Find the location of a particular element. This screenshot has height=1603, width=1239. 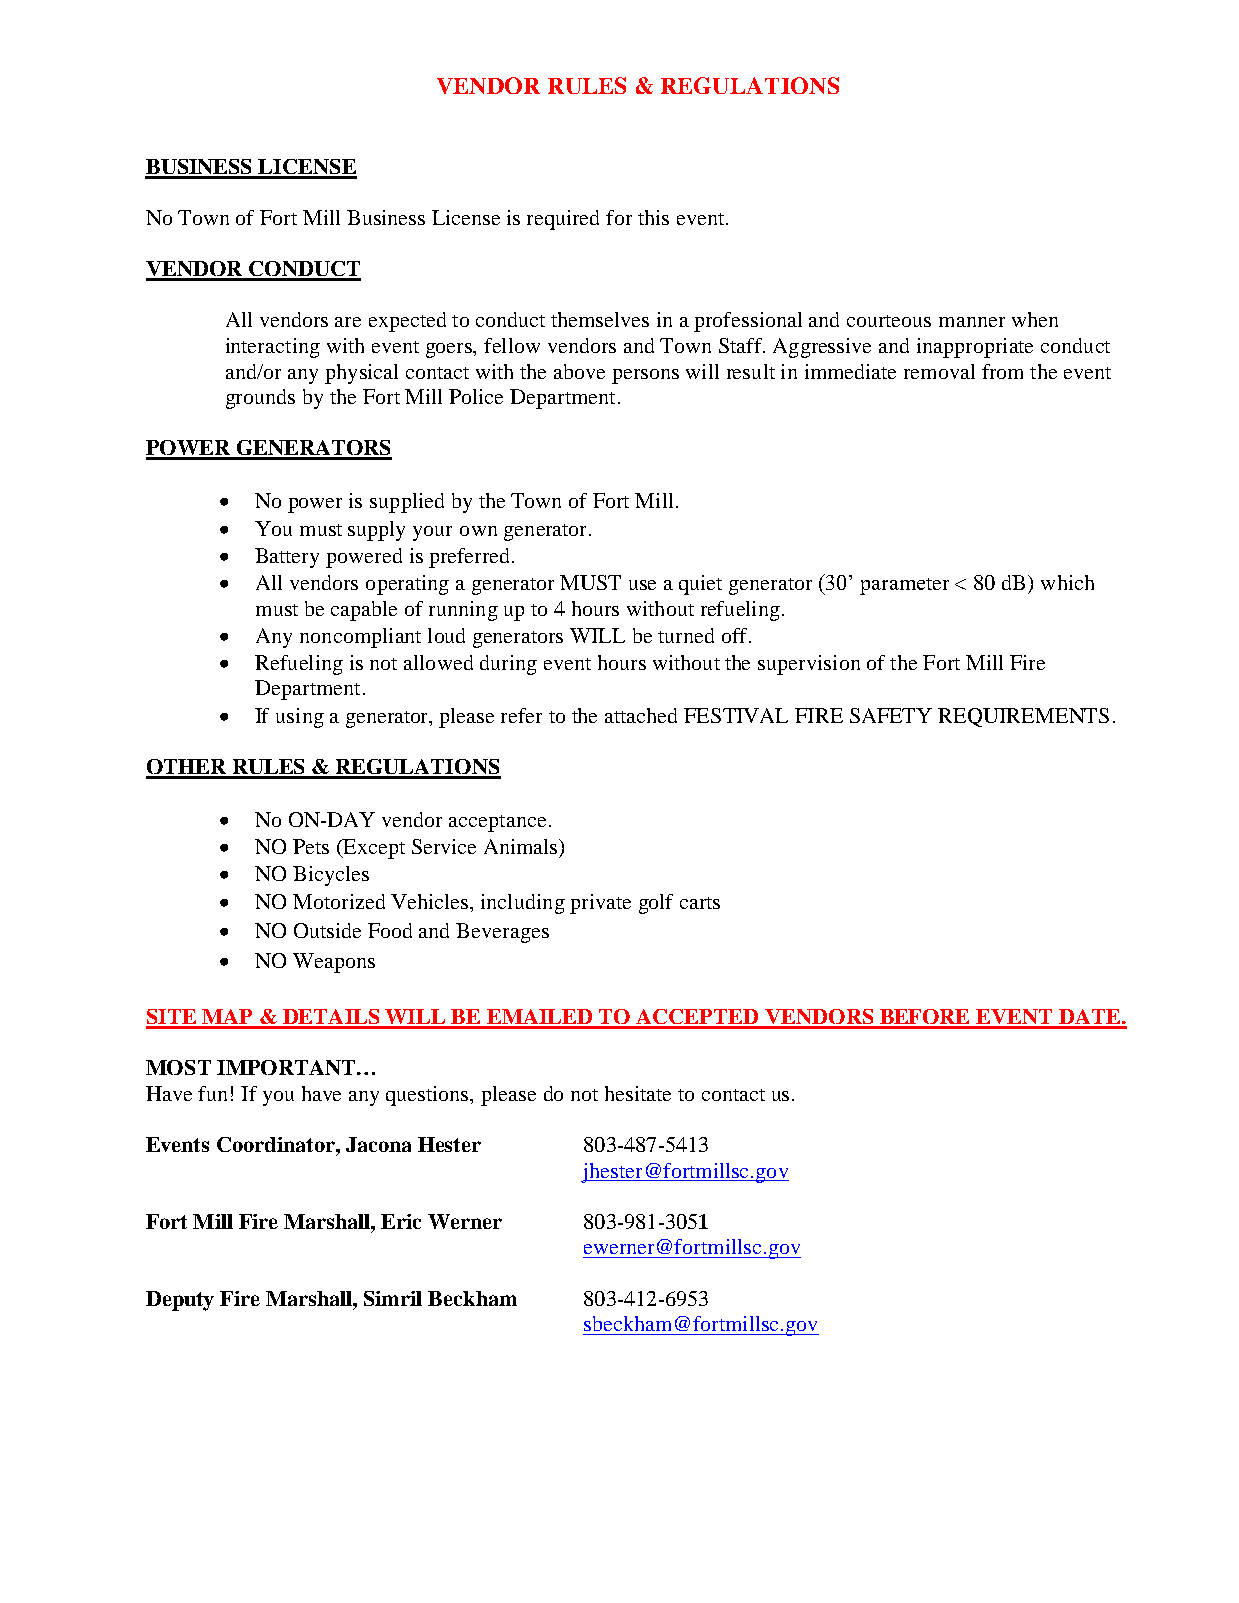

attached is located at coordinates (641, 715).
